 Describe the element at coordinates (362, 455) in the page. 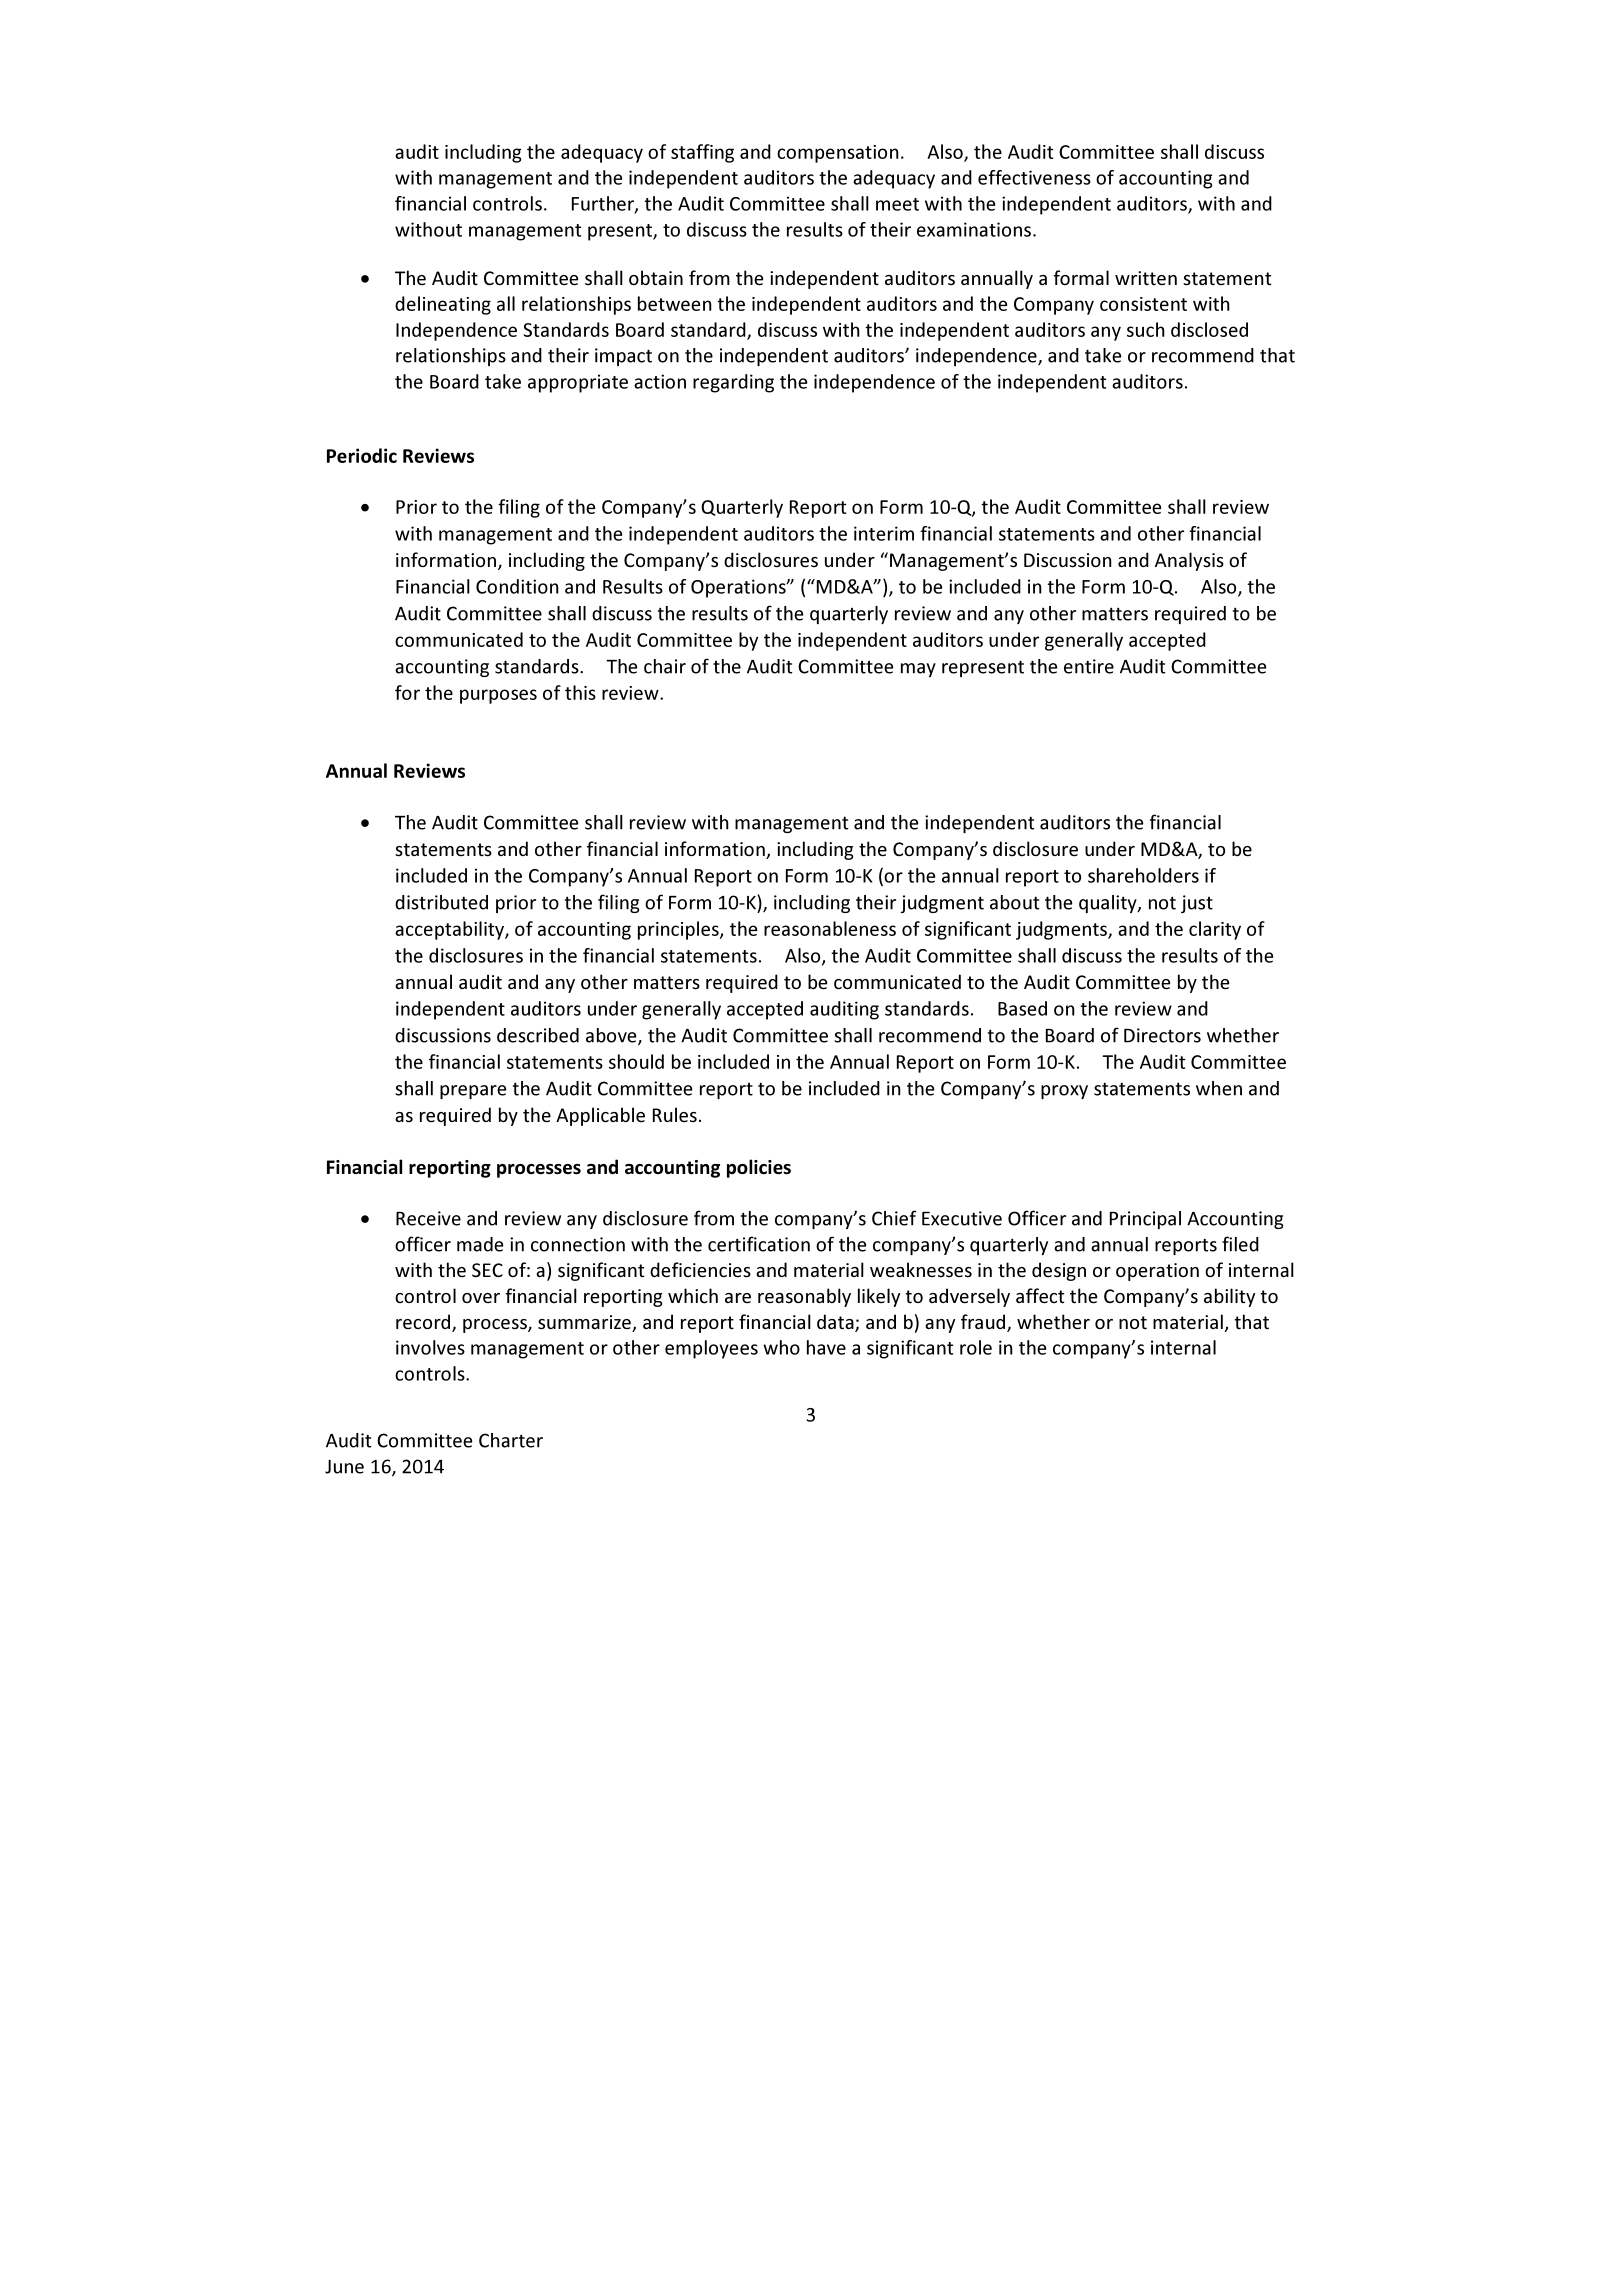

I see `Periodic` at that location.
